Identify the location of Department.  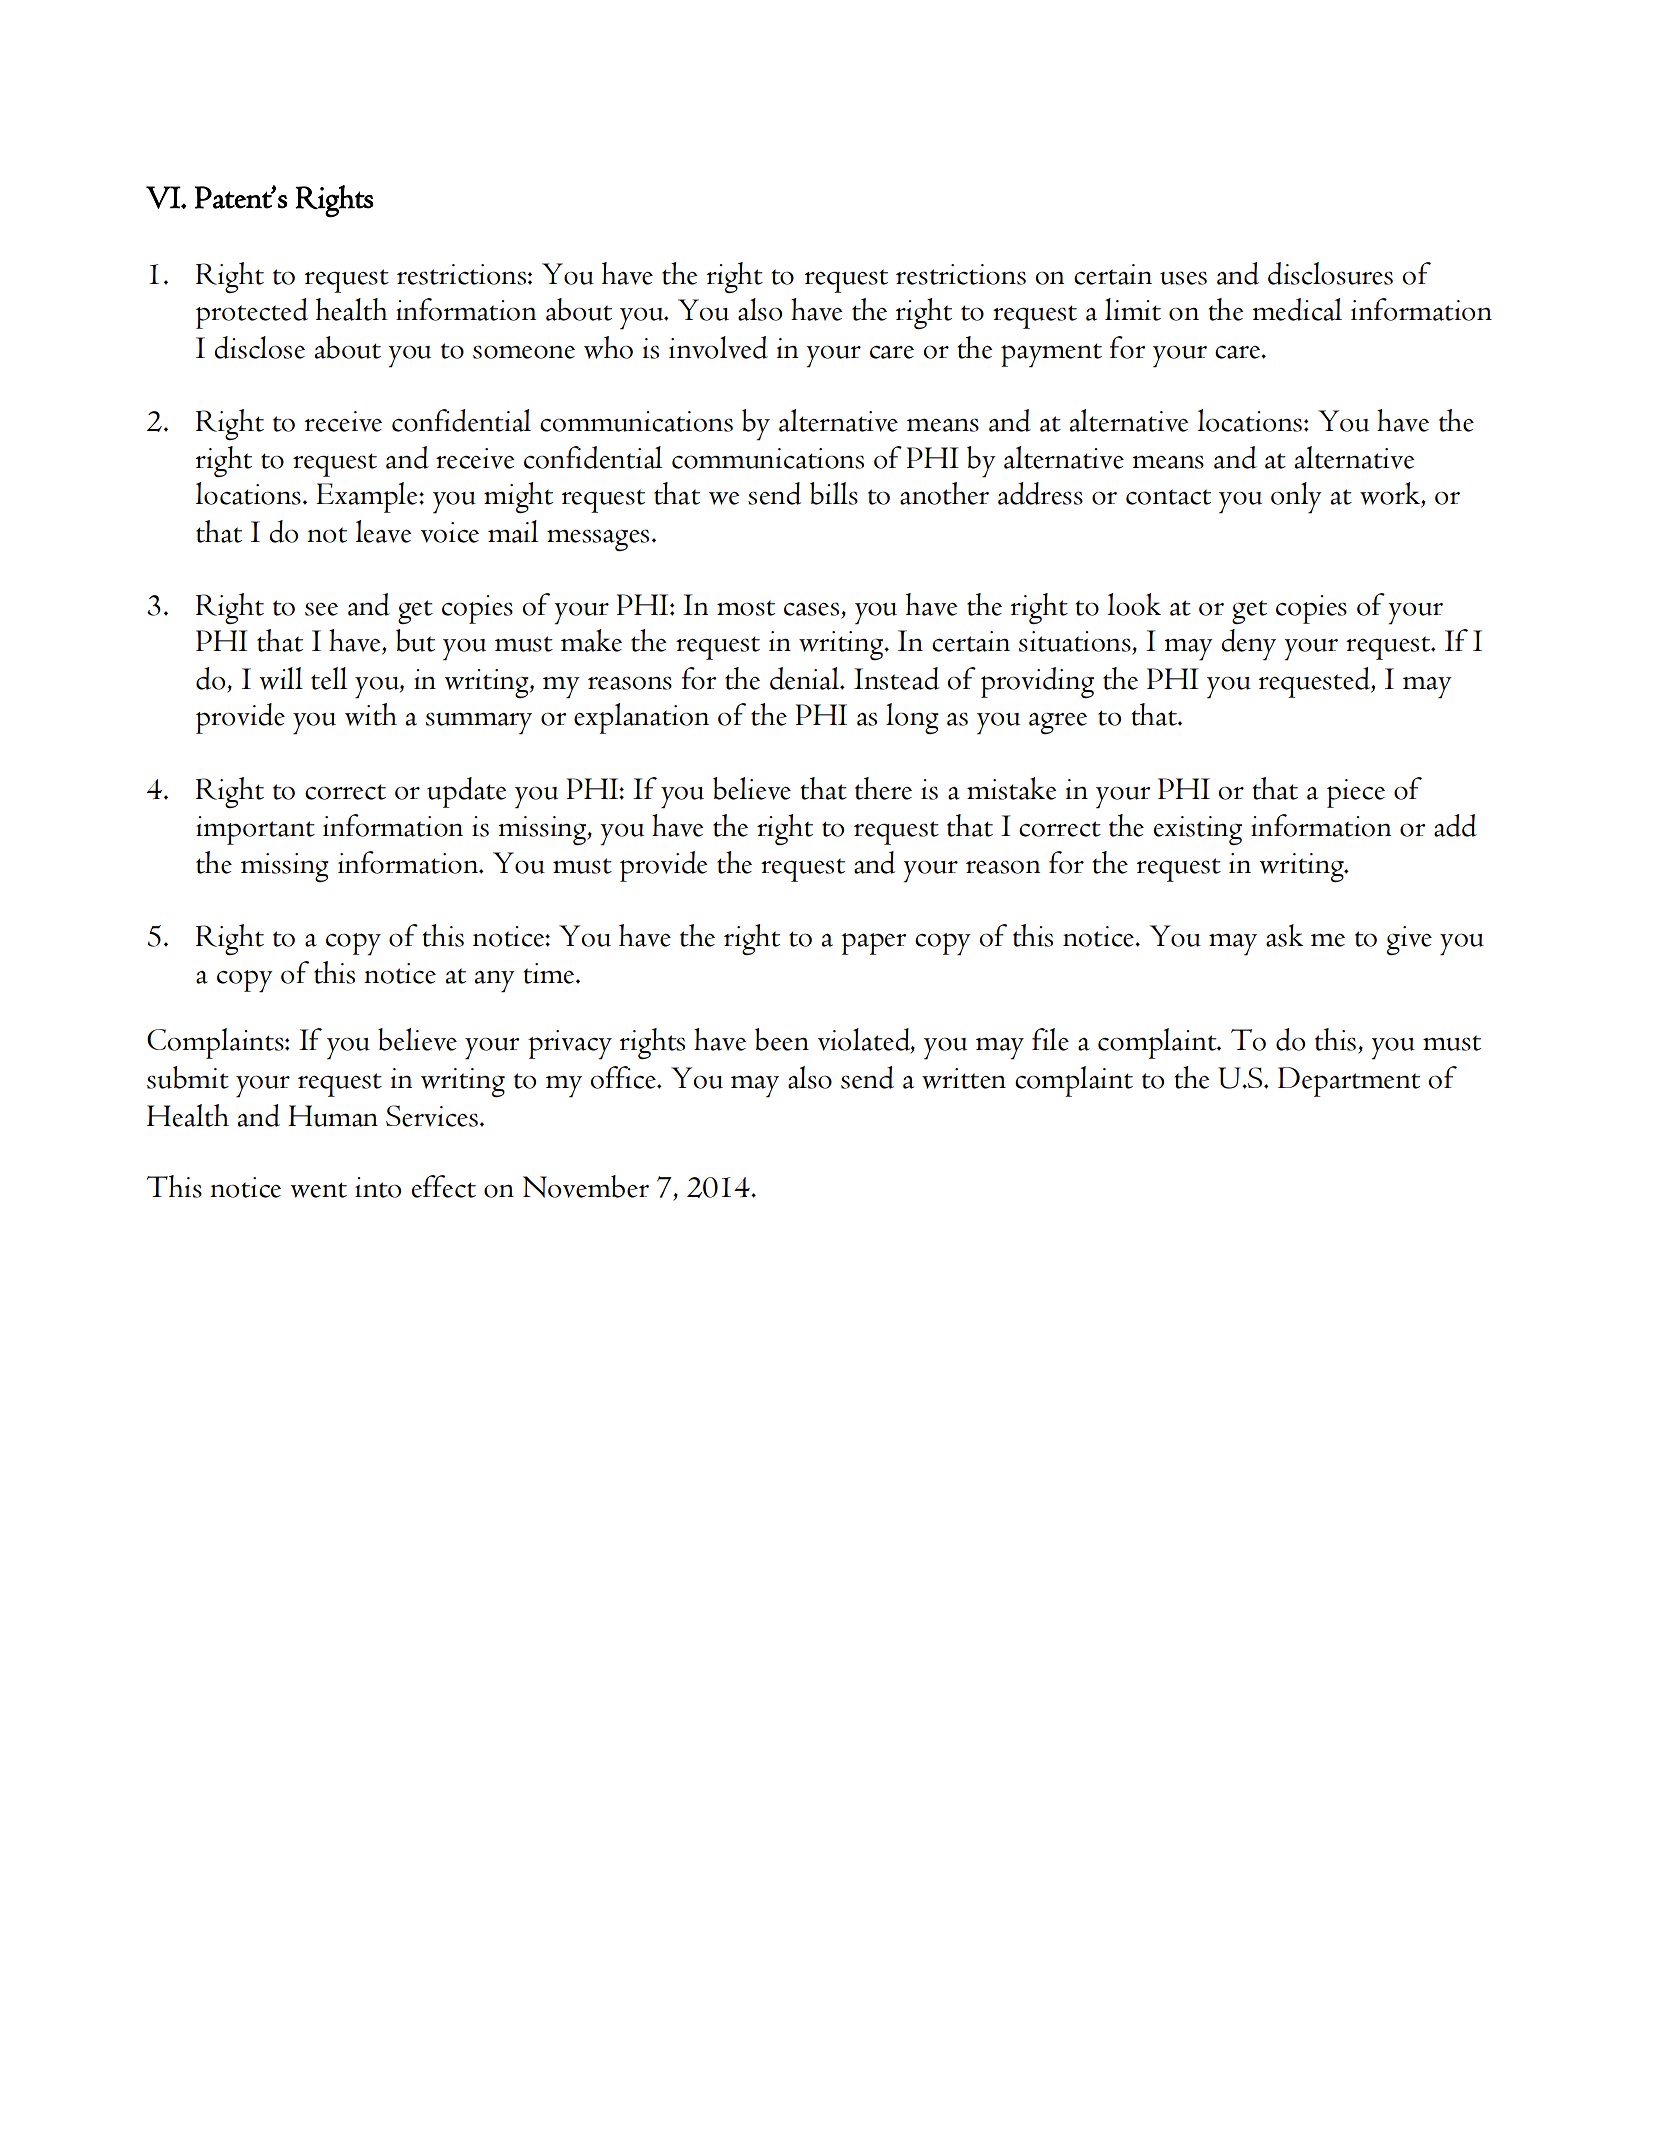
(1349, 1082).
